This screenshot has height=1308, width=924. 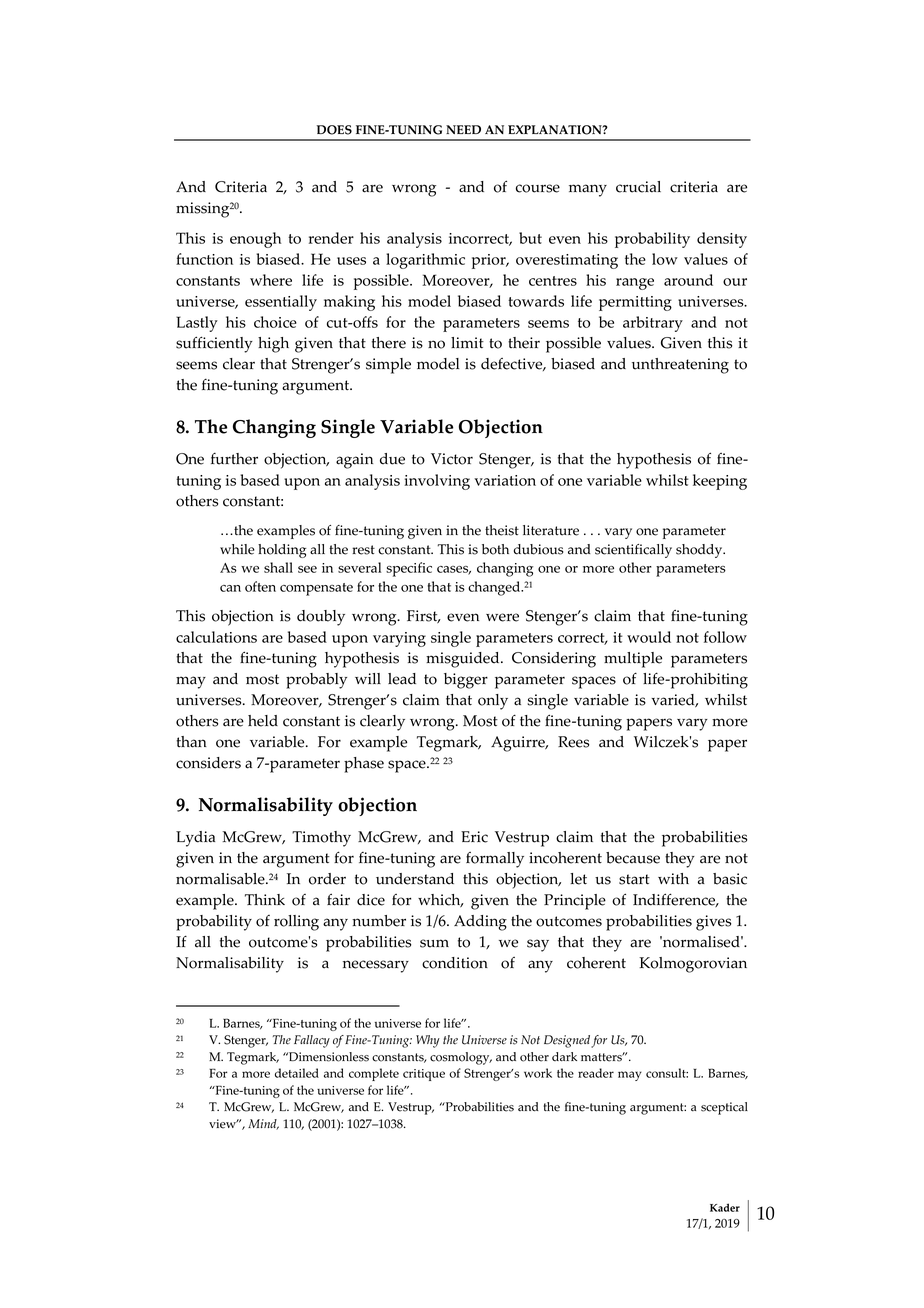 I want to click on would, so click(x=649, y=637).
